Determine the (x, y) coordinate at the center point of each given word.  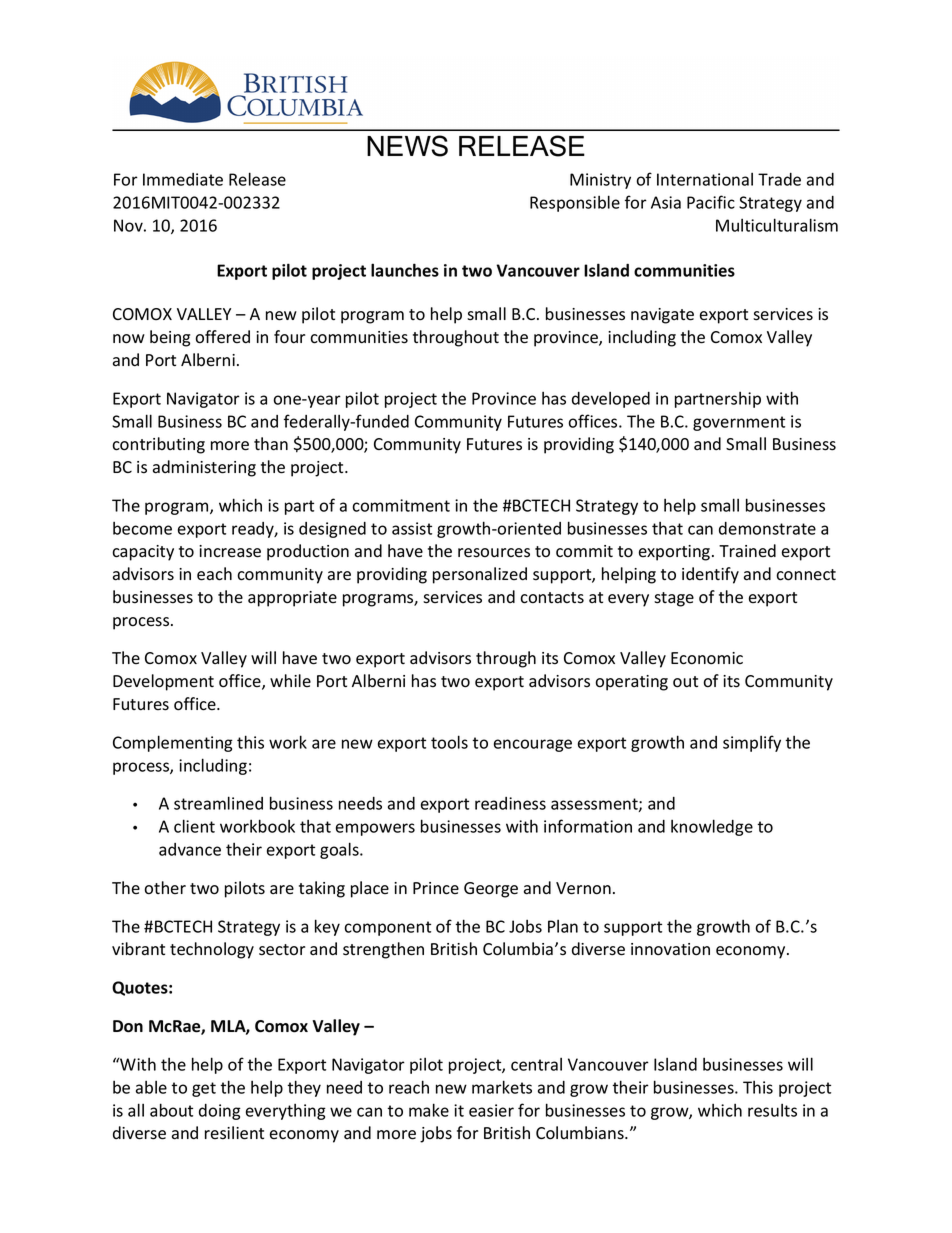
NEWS (407, 146)
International (705, 179)
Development (163, 682)
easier (491, 1110)
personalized (480, 575)
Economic (707, 658)
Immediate (183, 179)
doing (220, 1112)
